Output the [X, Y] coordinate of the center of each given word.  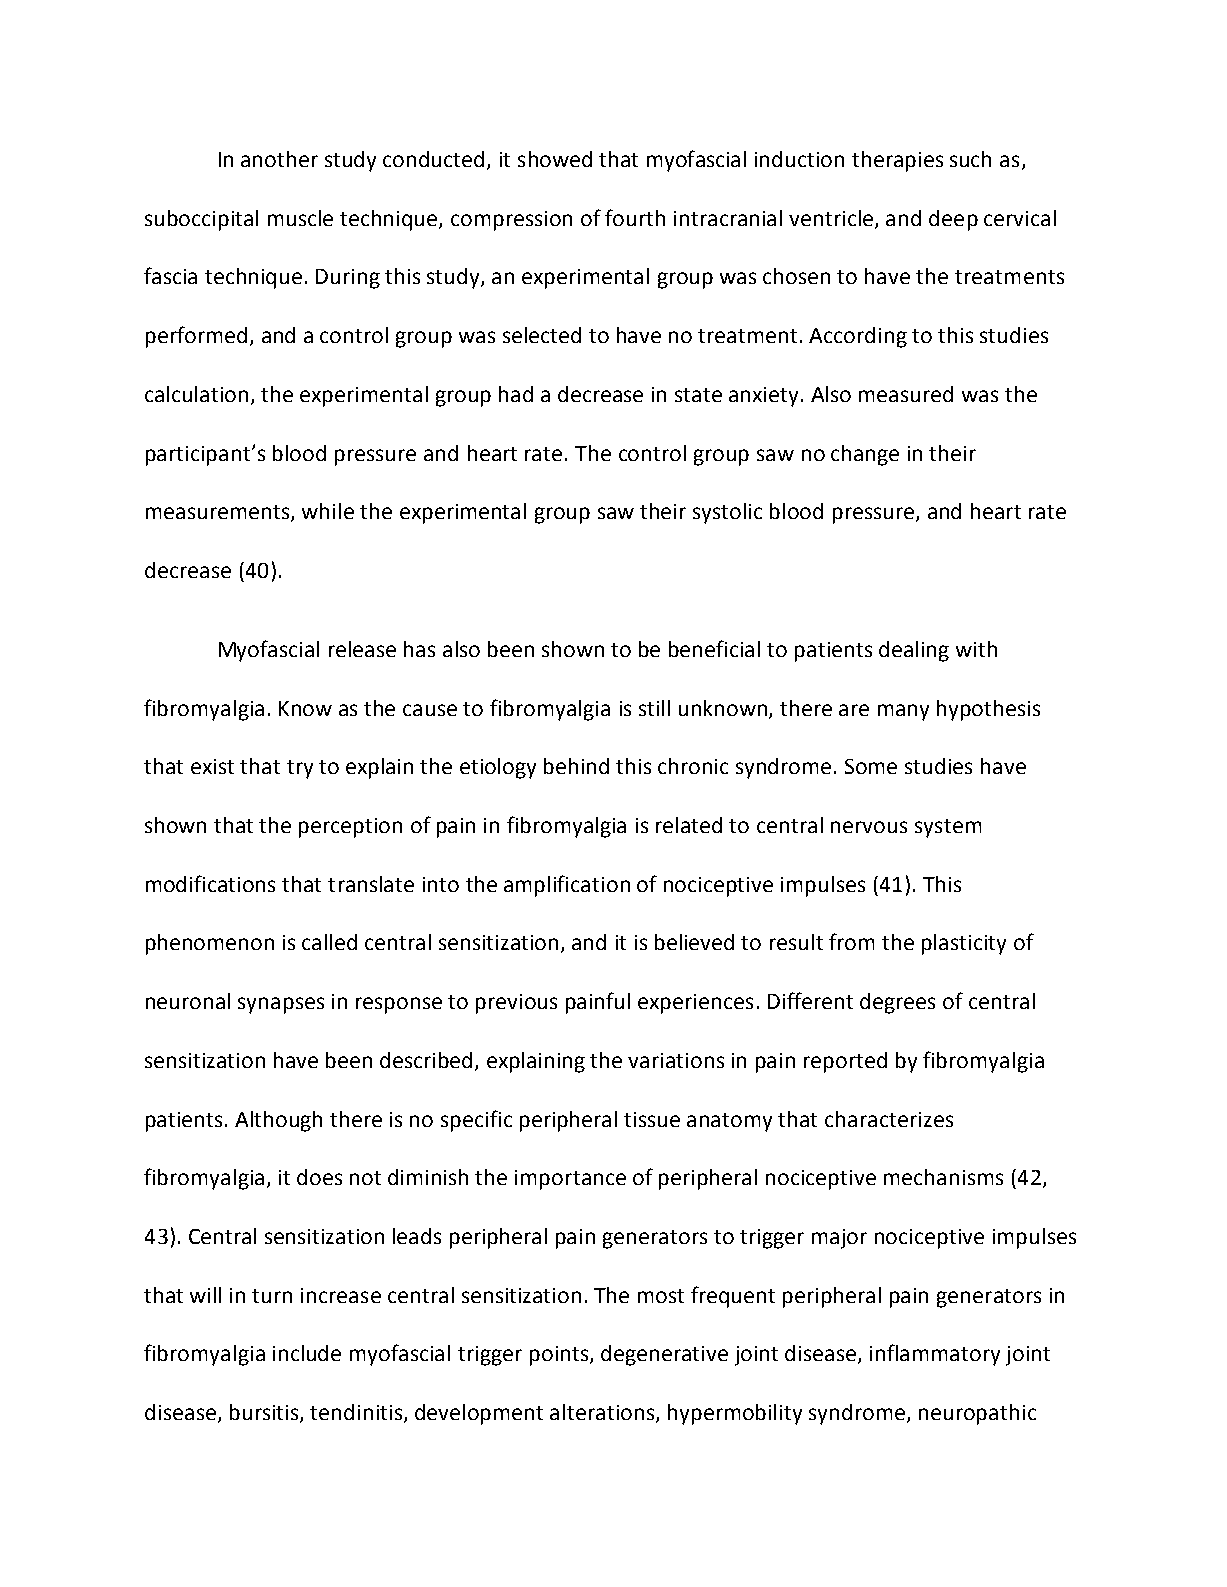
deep [953, 220]
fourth [635, 217]
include [307, 1353]
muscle [300, 218]
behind [576, 766]
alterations [603, 1413]
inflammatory [935, 1355]
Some [871, 766]
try [300, 769]
